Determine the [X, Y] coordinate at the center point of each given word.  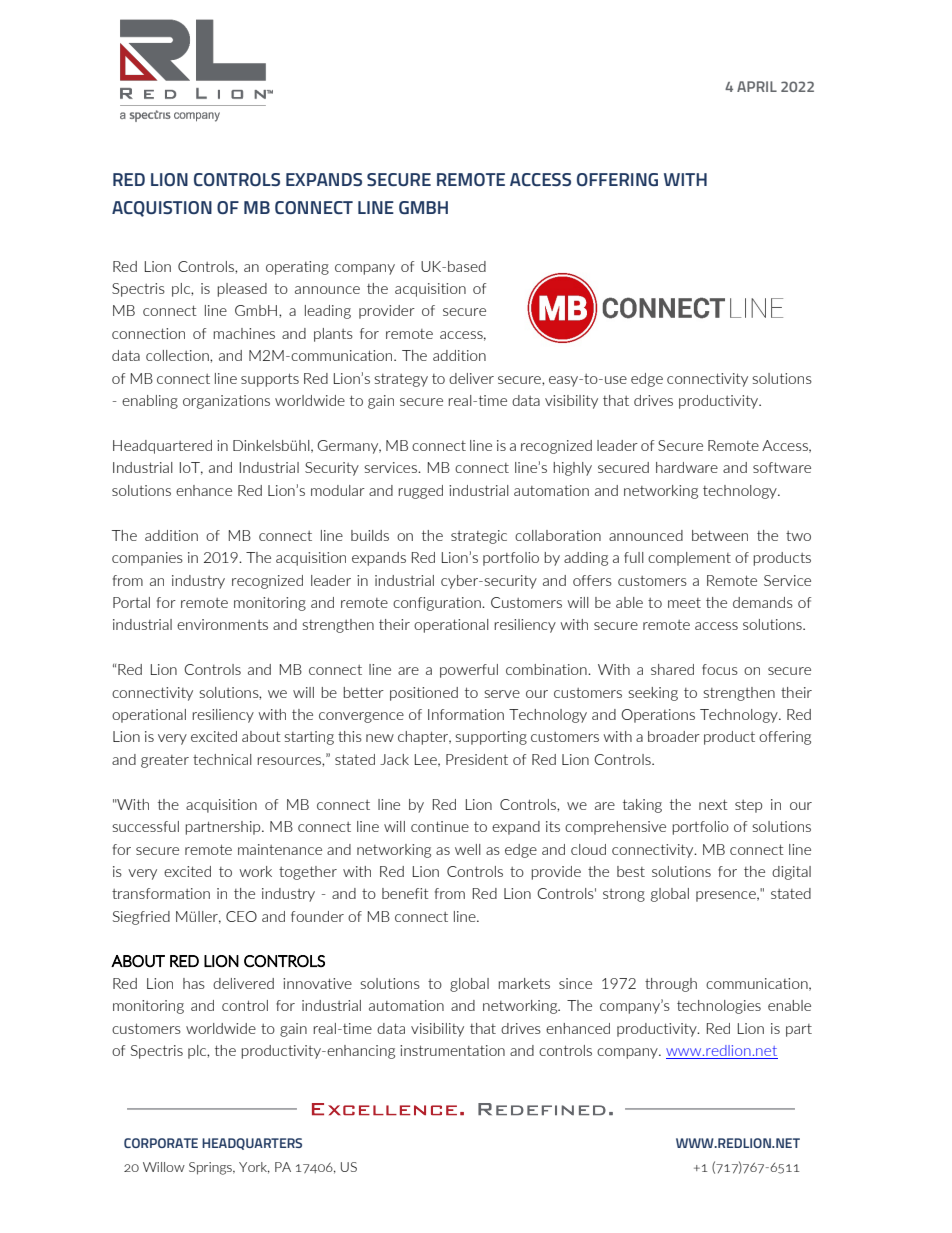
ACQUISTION [162, 209]
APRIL [757, 86]
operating [297, 268]
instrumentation [452, 1050]
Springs [211, 1168]
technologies [719, 1007]
